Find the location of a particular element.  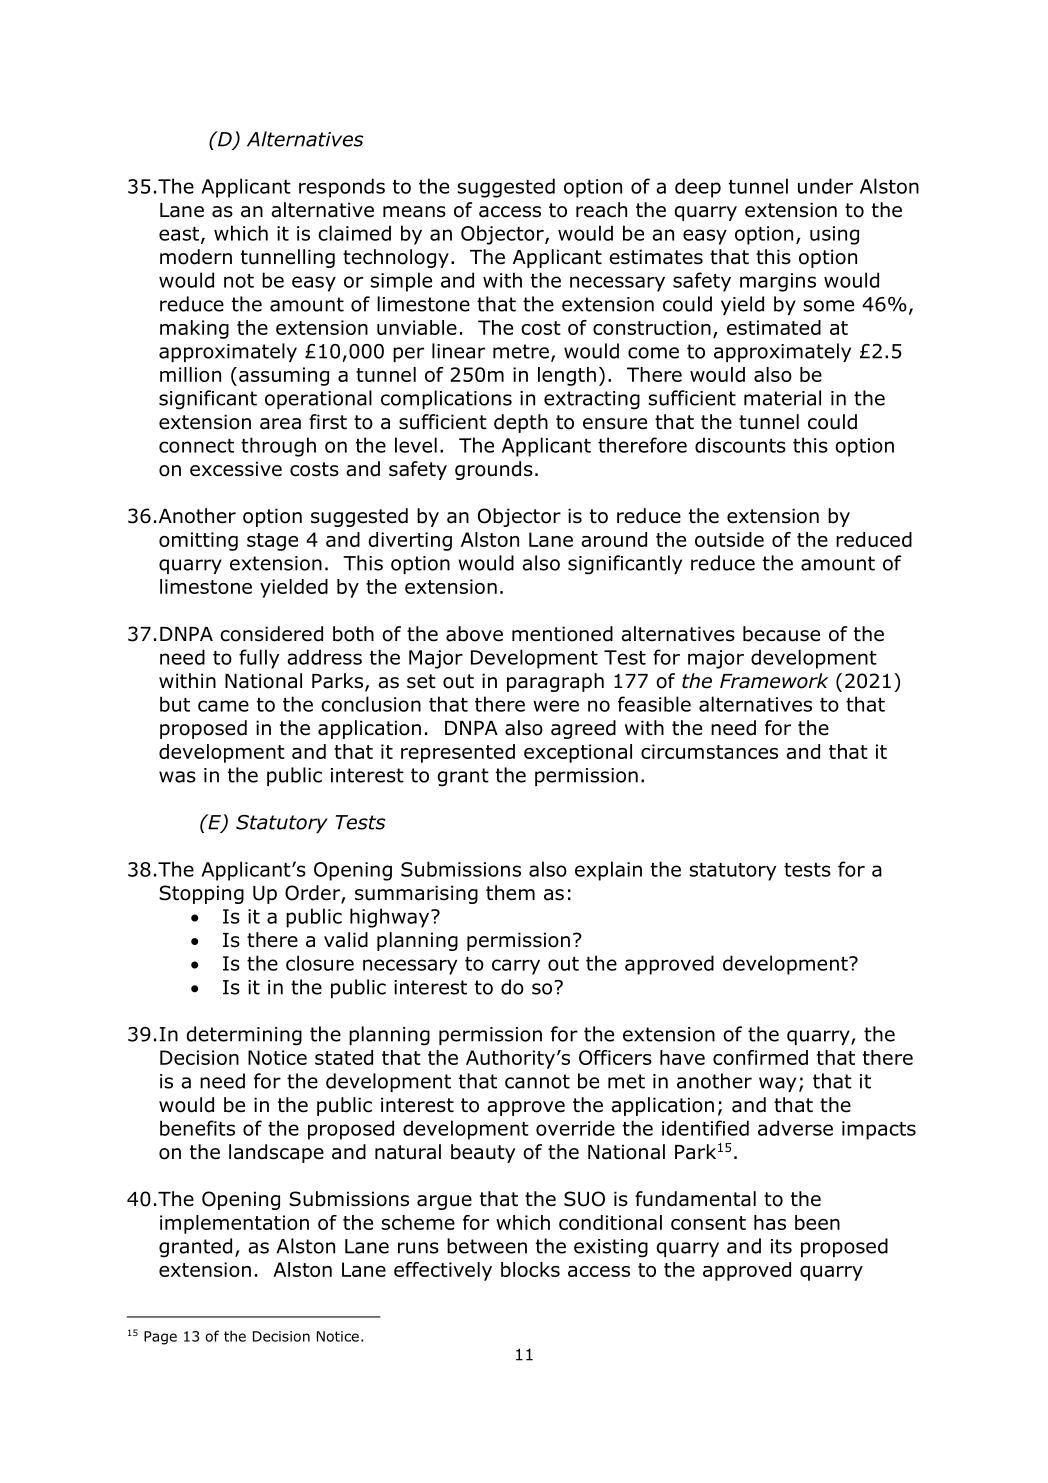

excessive is located at coordinates (236, 469).
